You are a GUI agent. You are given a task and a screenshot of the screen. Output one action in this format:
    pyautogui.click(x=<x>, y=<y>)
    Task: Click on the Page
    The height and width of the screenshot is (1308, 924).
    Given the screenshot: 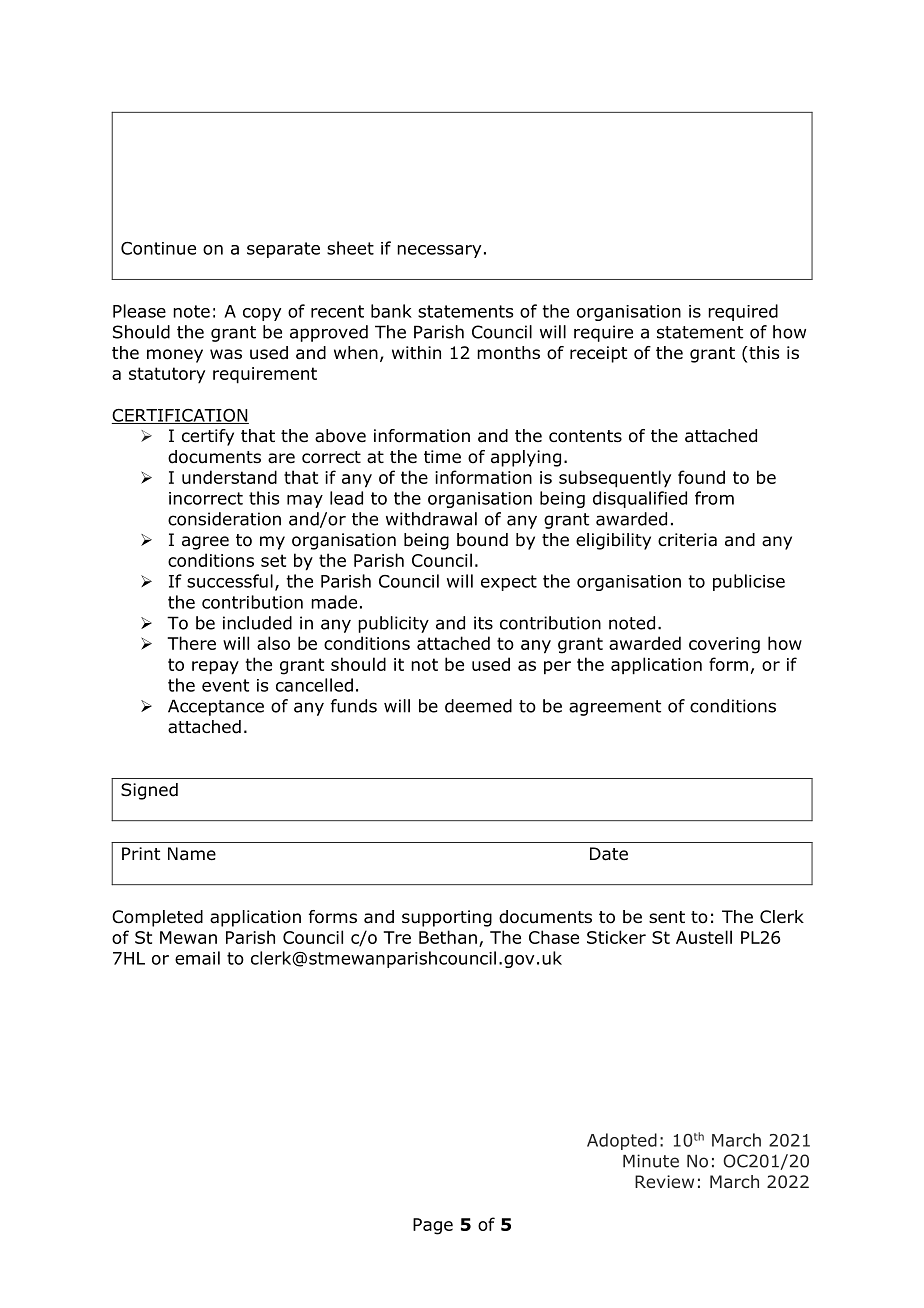 What is the action you would take?
    pyautogui.click(x=433, y=1226)
